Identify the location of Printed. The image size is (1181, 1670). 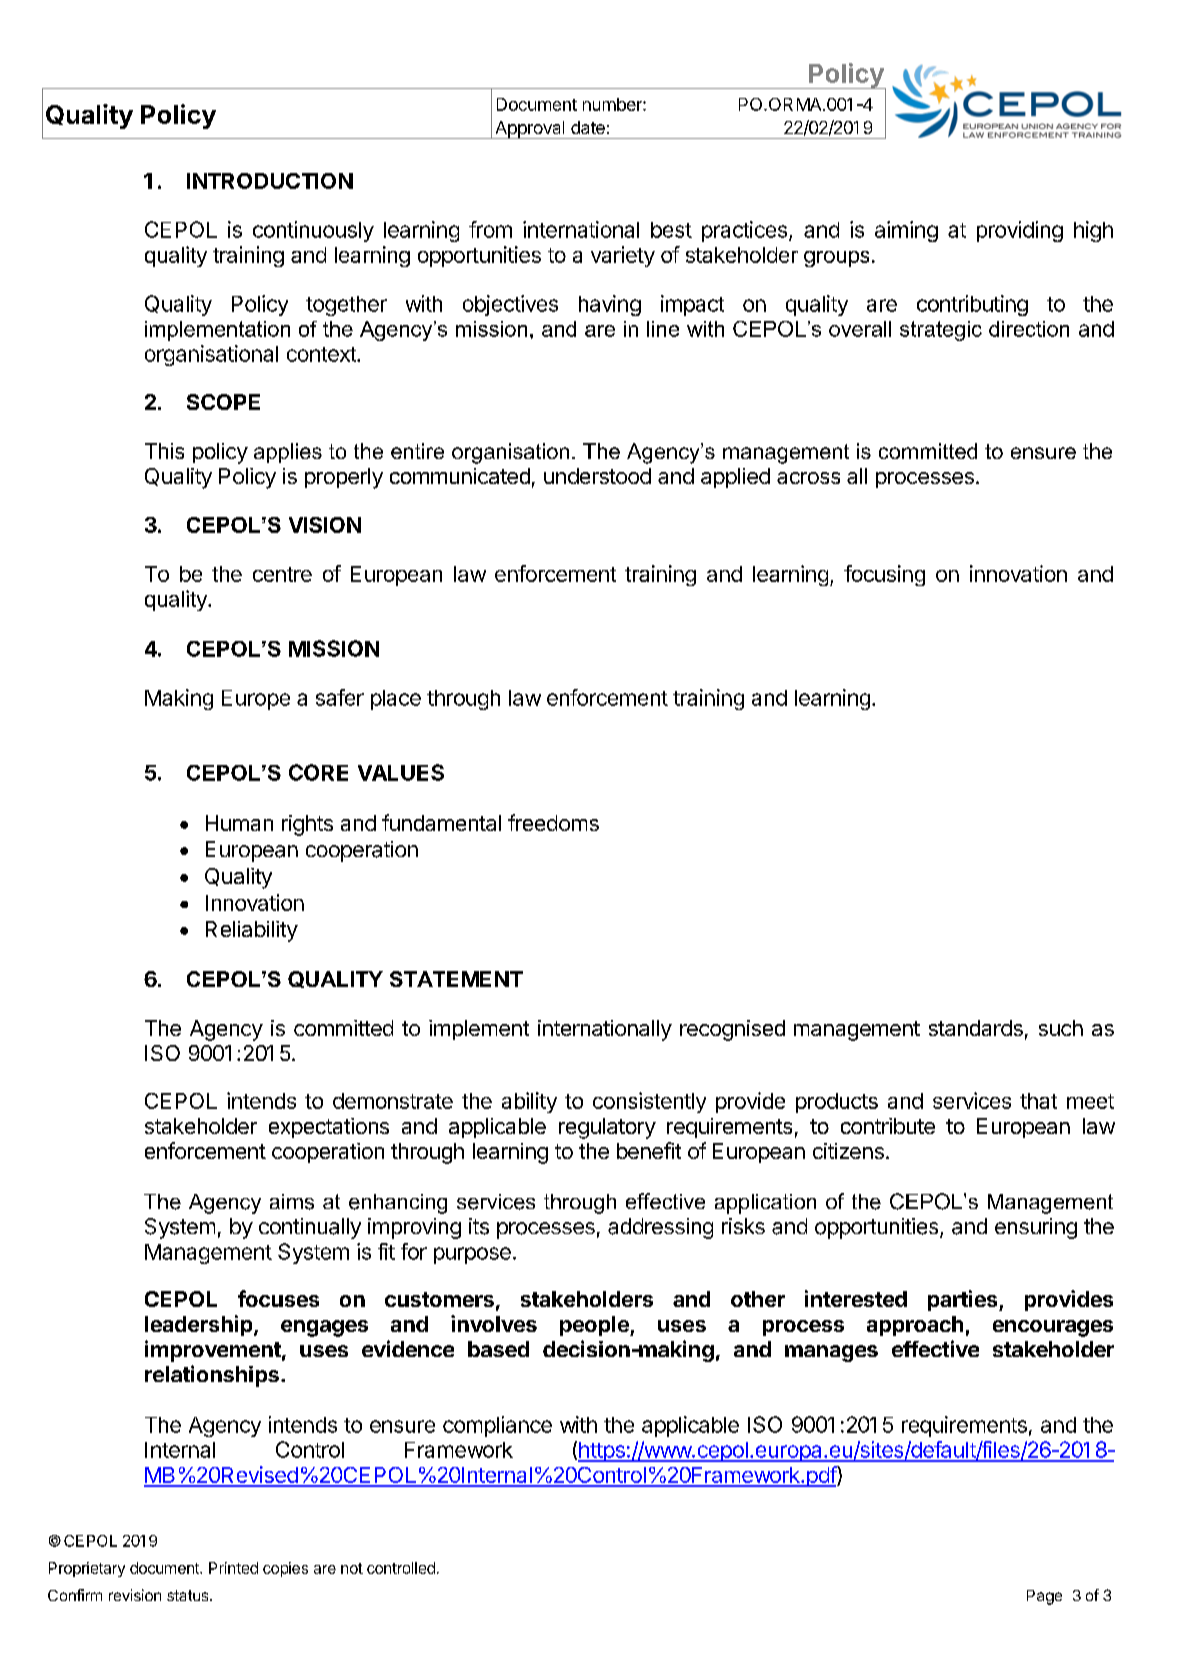
(233, 1568).
